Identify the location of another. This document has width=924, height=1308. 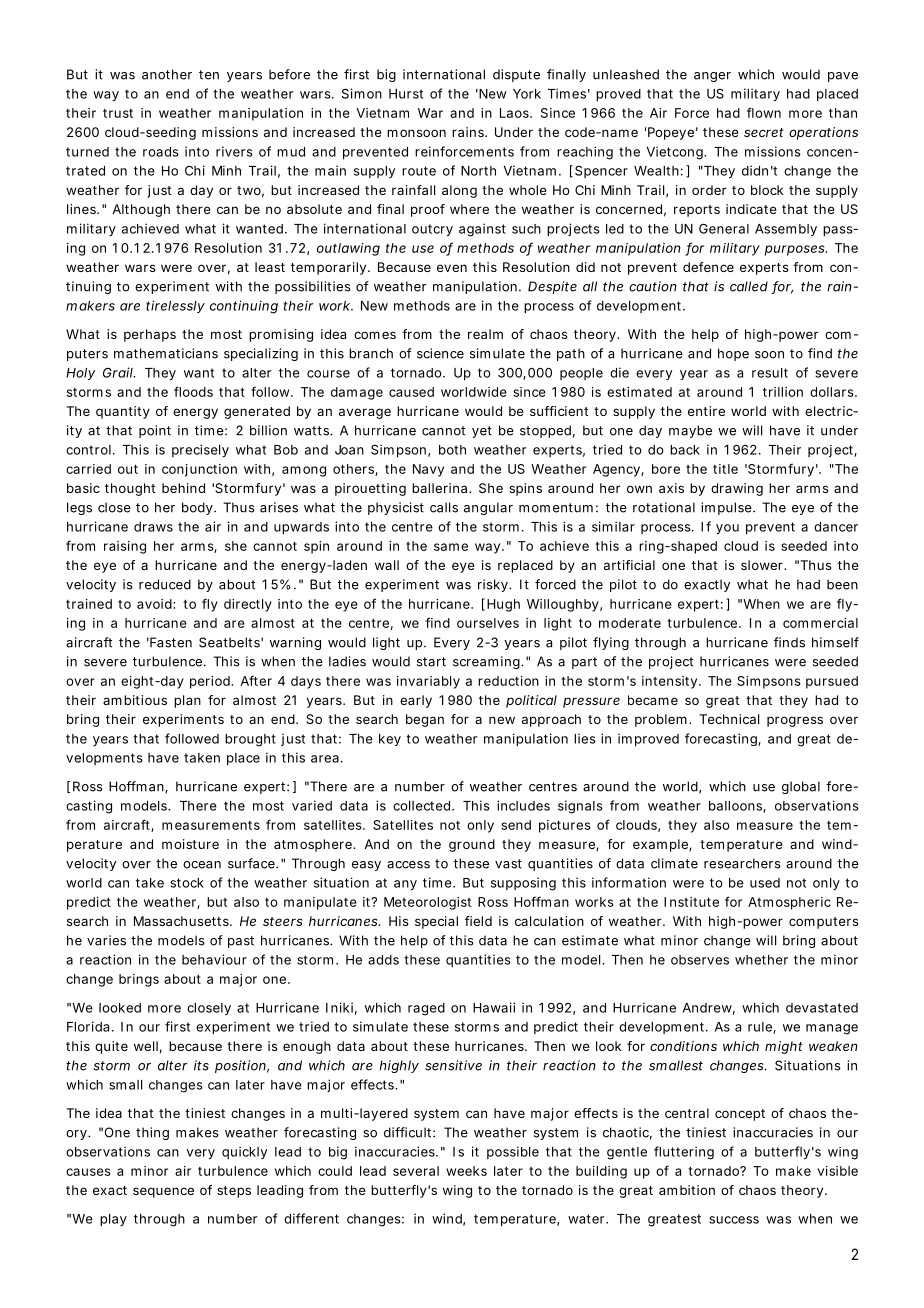
(167, 74).
